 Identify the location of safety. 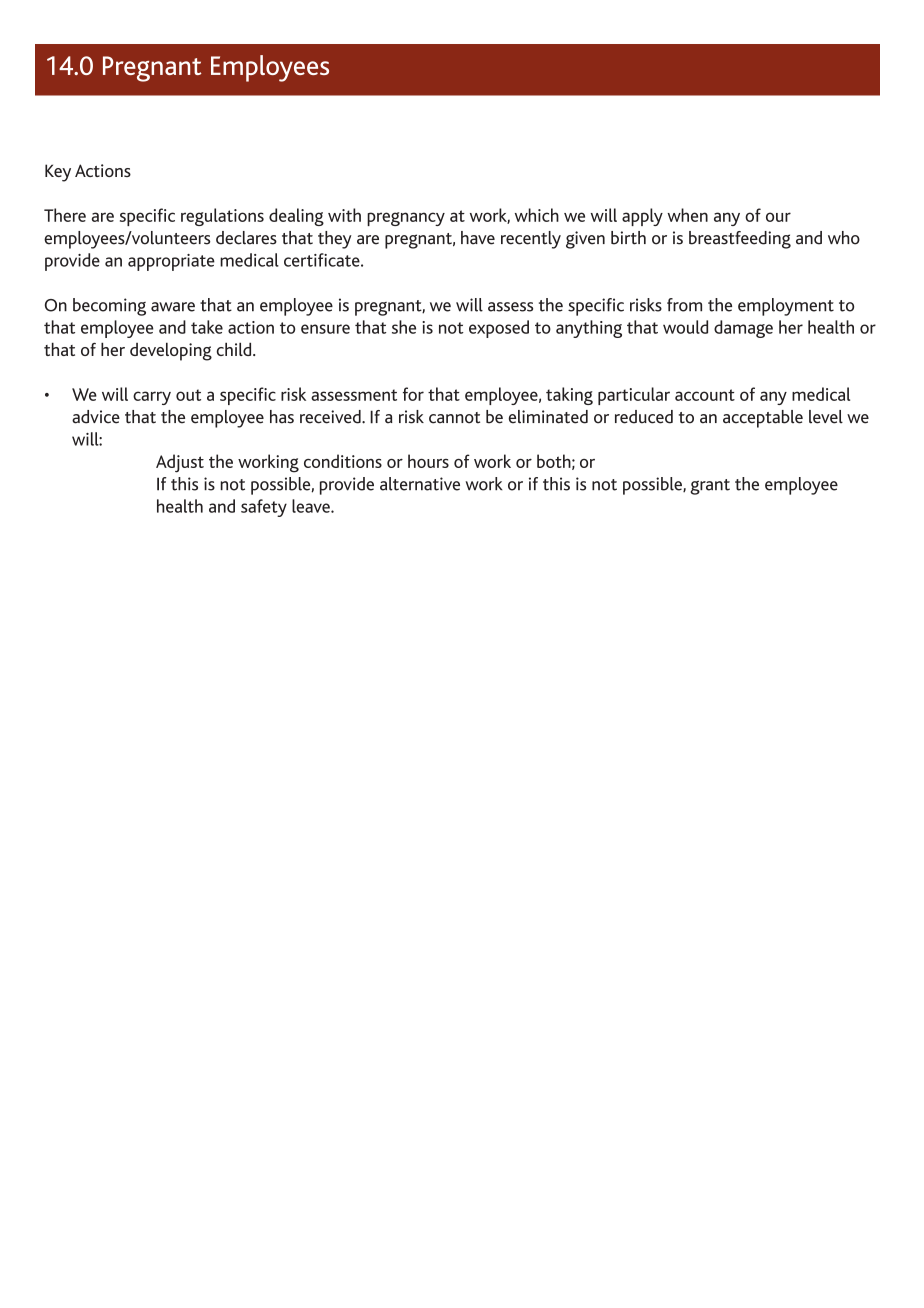
(264, 508).
